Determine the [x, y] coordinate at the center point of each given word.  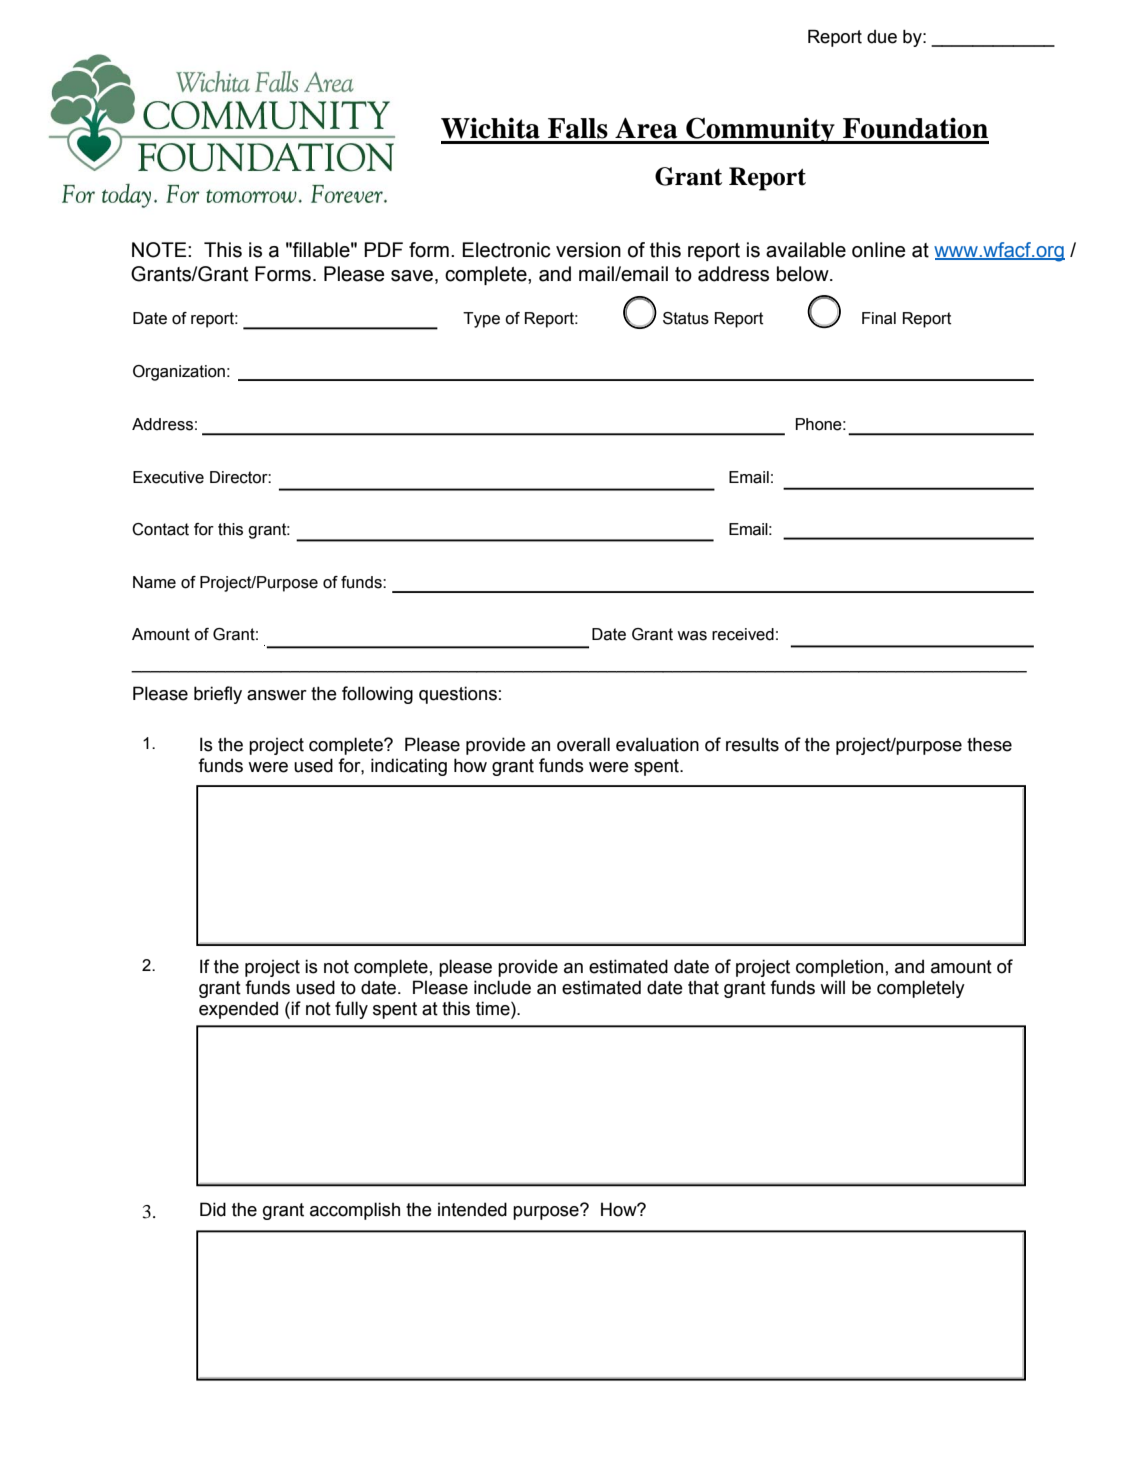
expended [238, 1010]
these [989, 744]
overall [583, 744]
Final [879, 318]
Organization [179, 373]
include [502, 987]
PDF [383, 249]
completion [839, 968]
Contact [160, 529]
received [743, 634]
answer [277, 695]
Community [760, 130]
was [692, 636]
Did [213, 1209]
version [588, 250]
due [882, 37]
